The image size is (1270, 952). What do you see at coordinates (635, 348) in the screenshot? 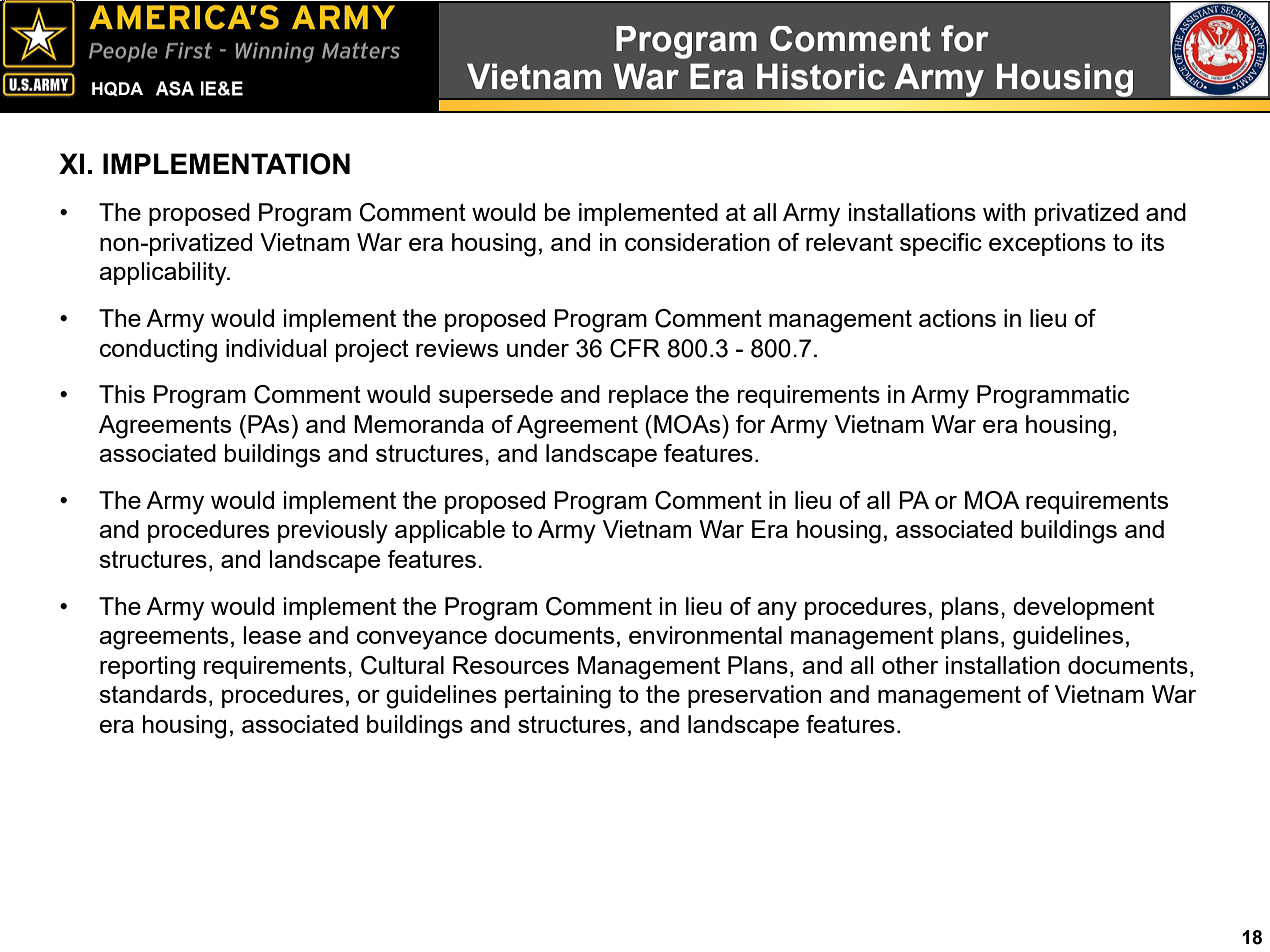
I see `CFR` at bounding box center [635, 348].
